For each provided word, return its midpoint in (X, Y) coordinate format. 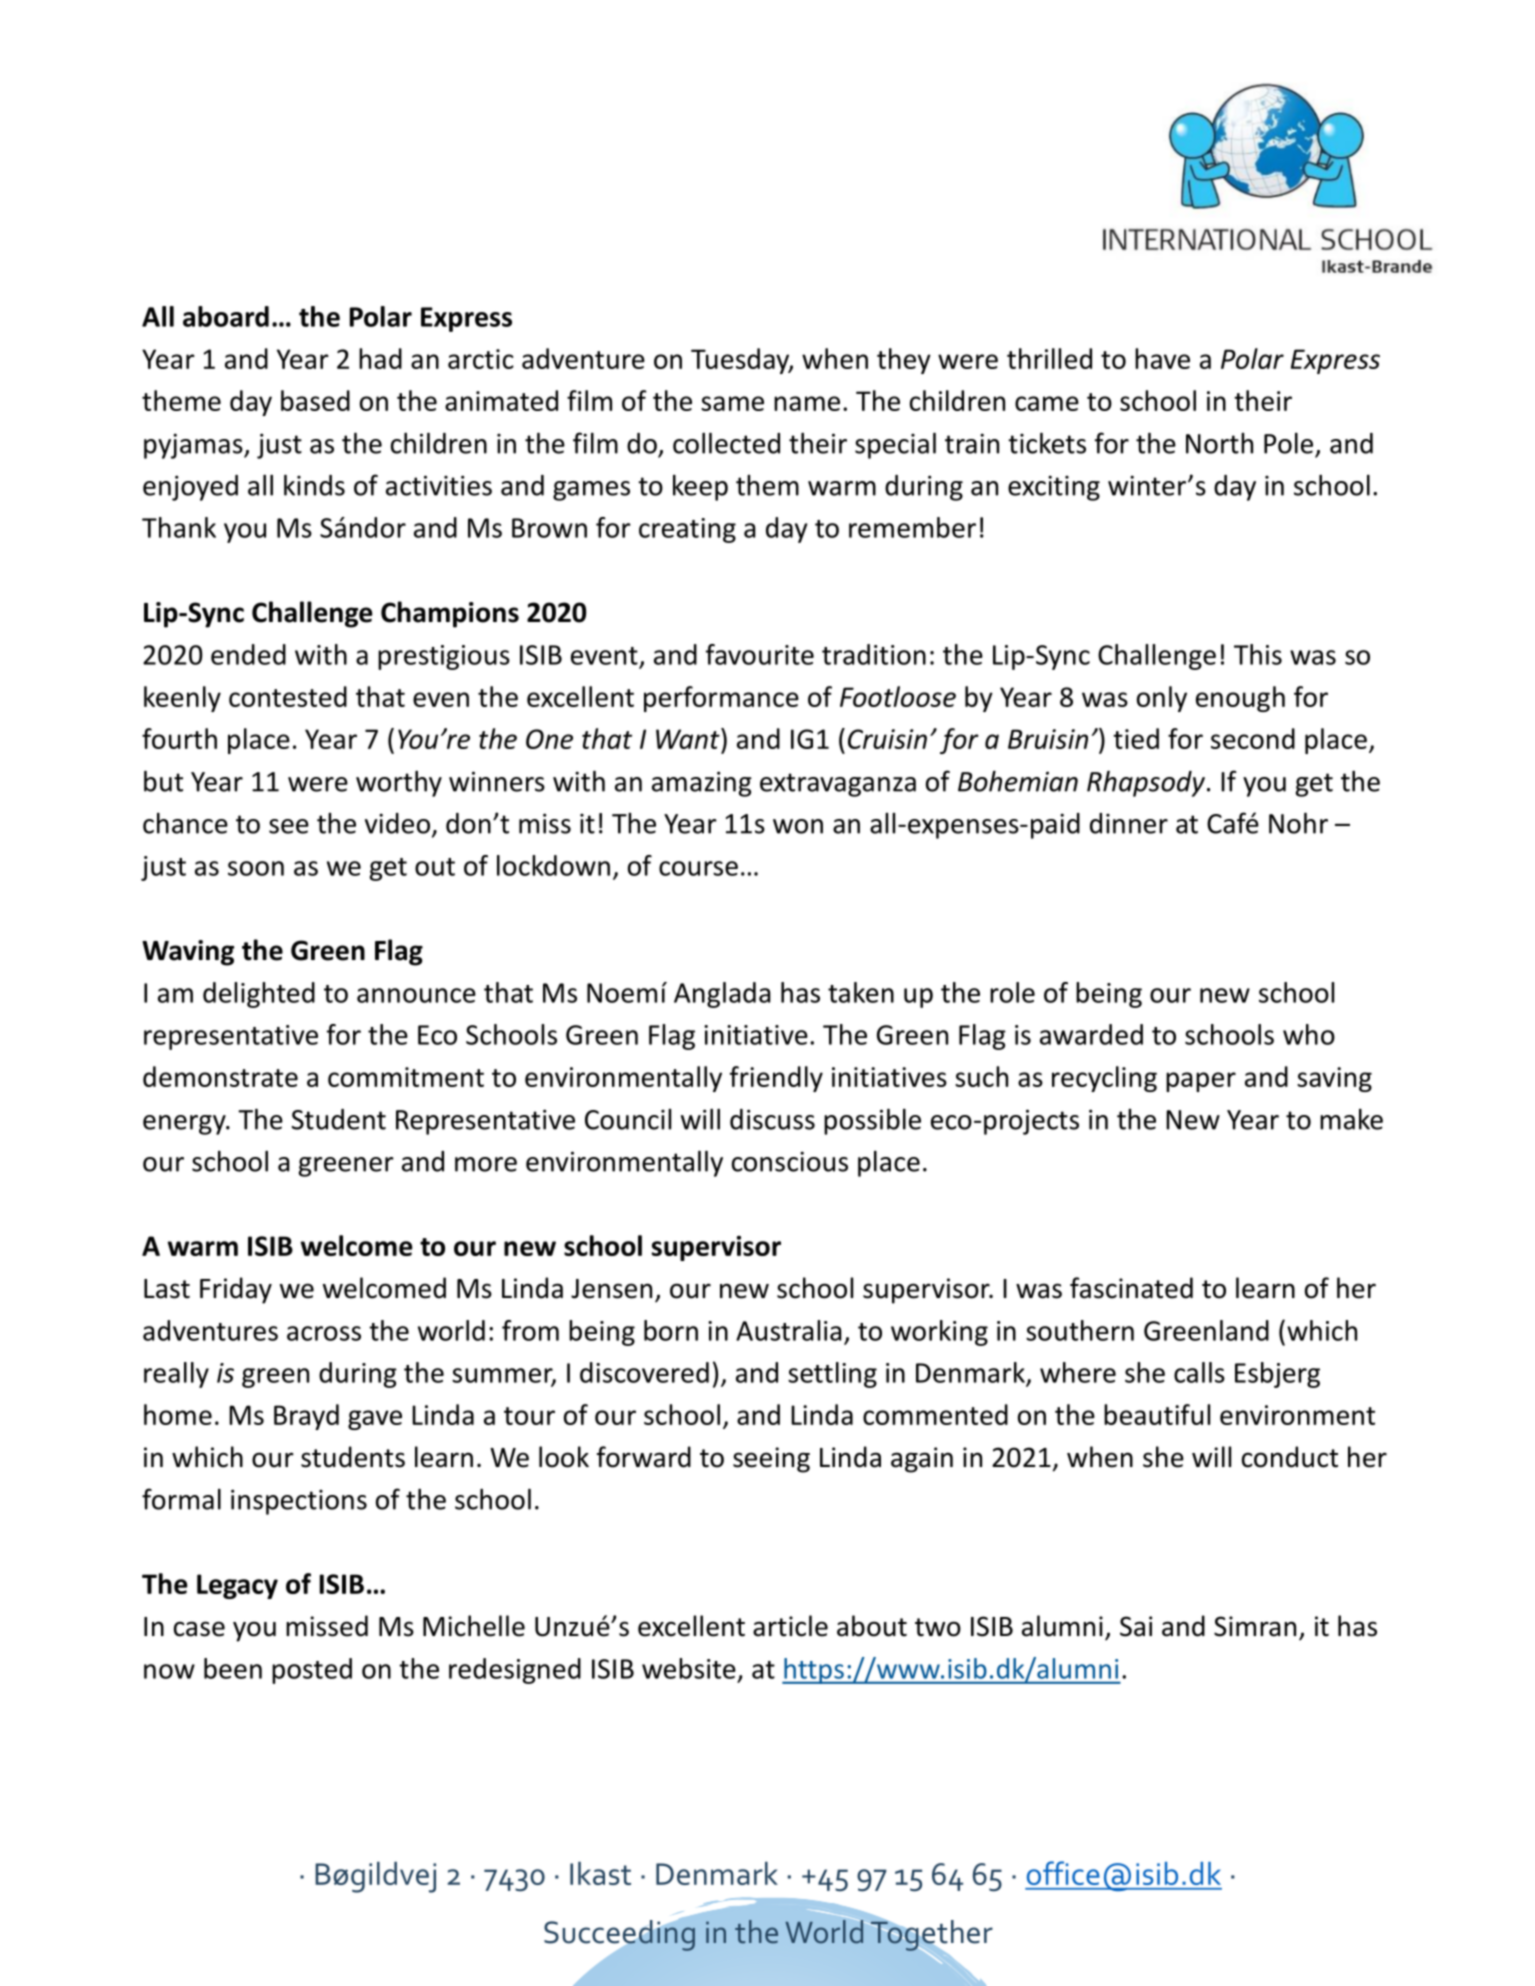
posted (312, 1671)
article (790, 1626)
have (1162, 358)
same (732, 403)
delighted (259, 995)
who (1309, 1034)
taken (861, 992)
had (380, 358)
